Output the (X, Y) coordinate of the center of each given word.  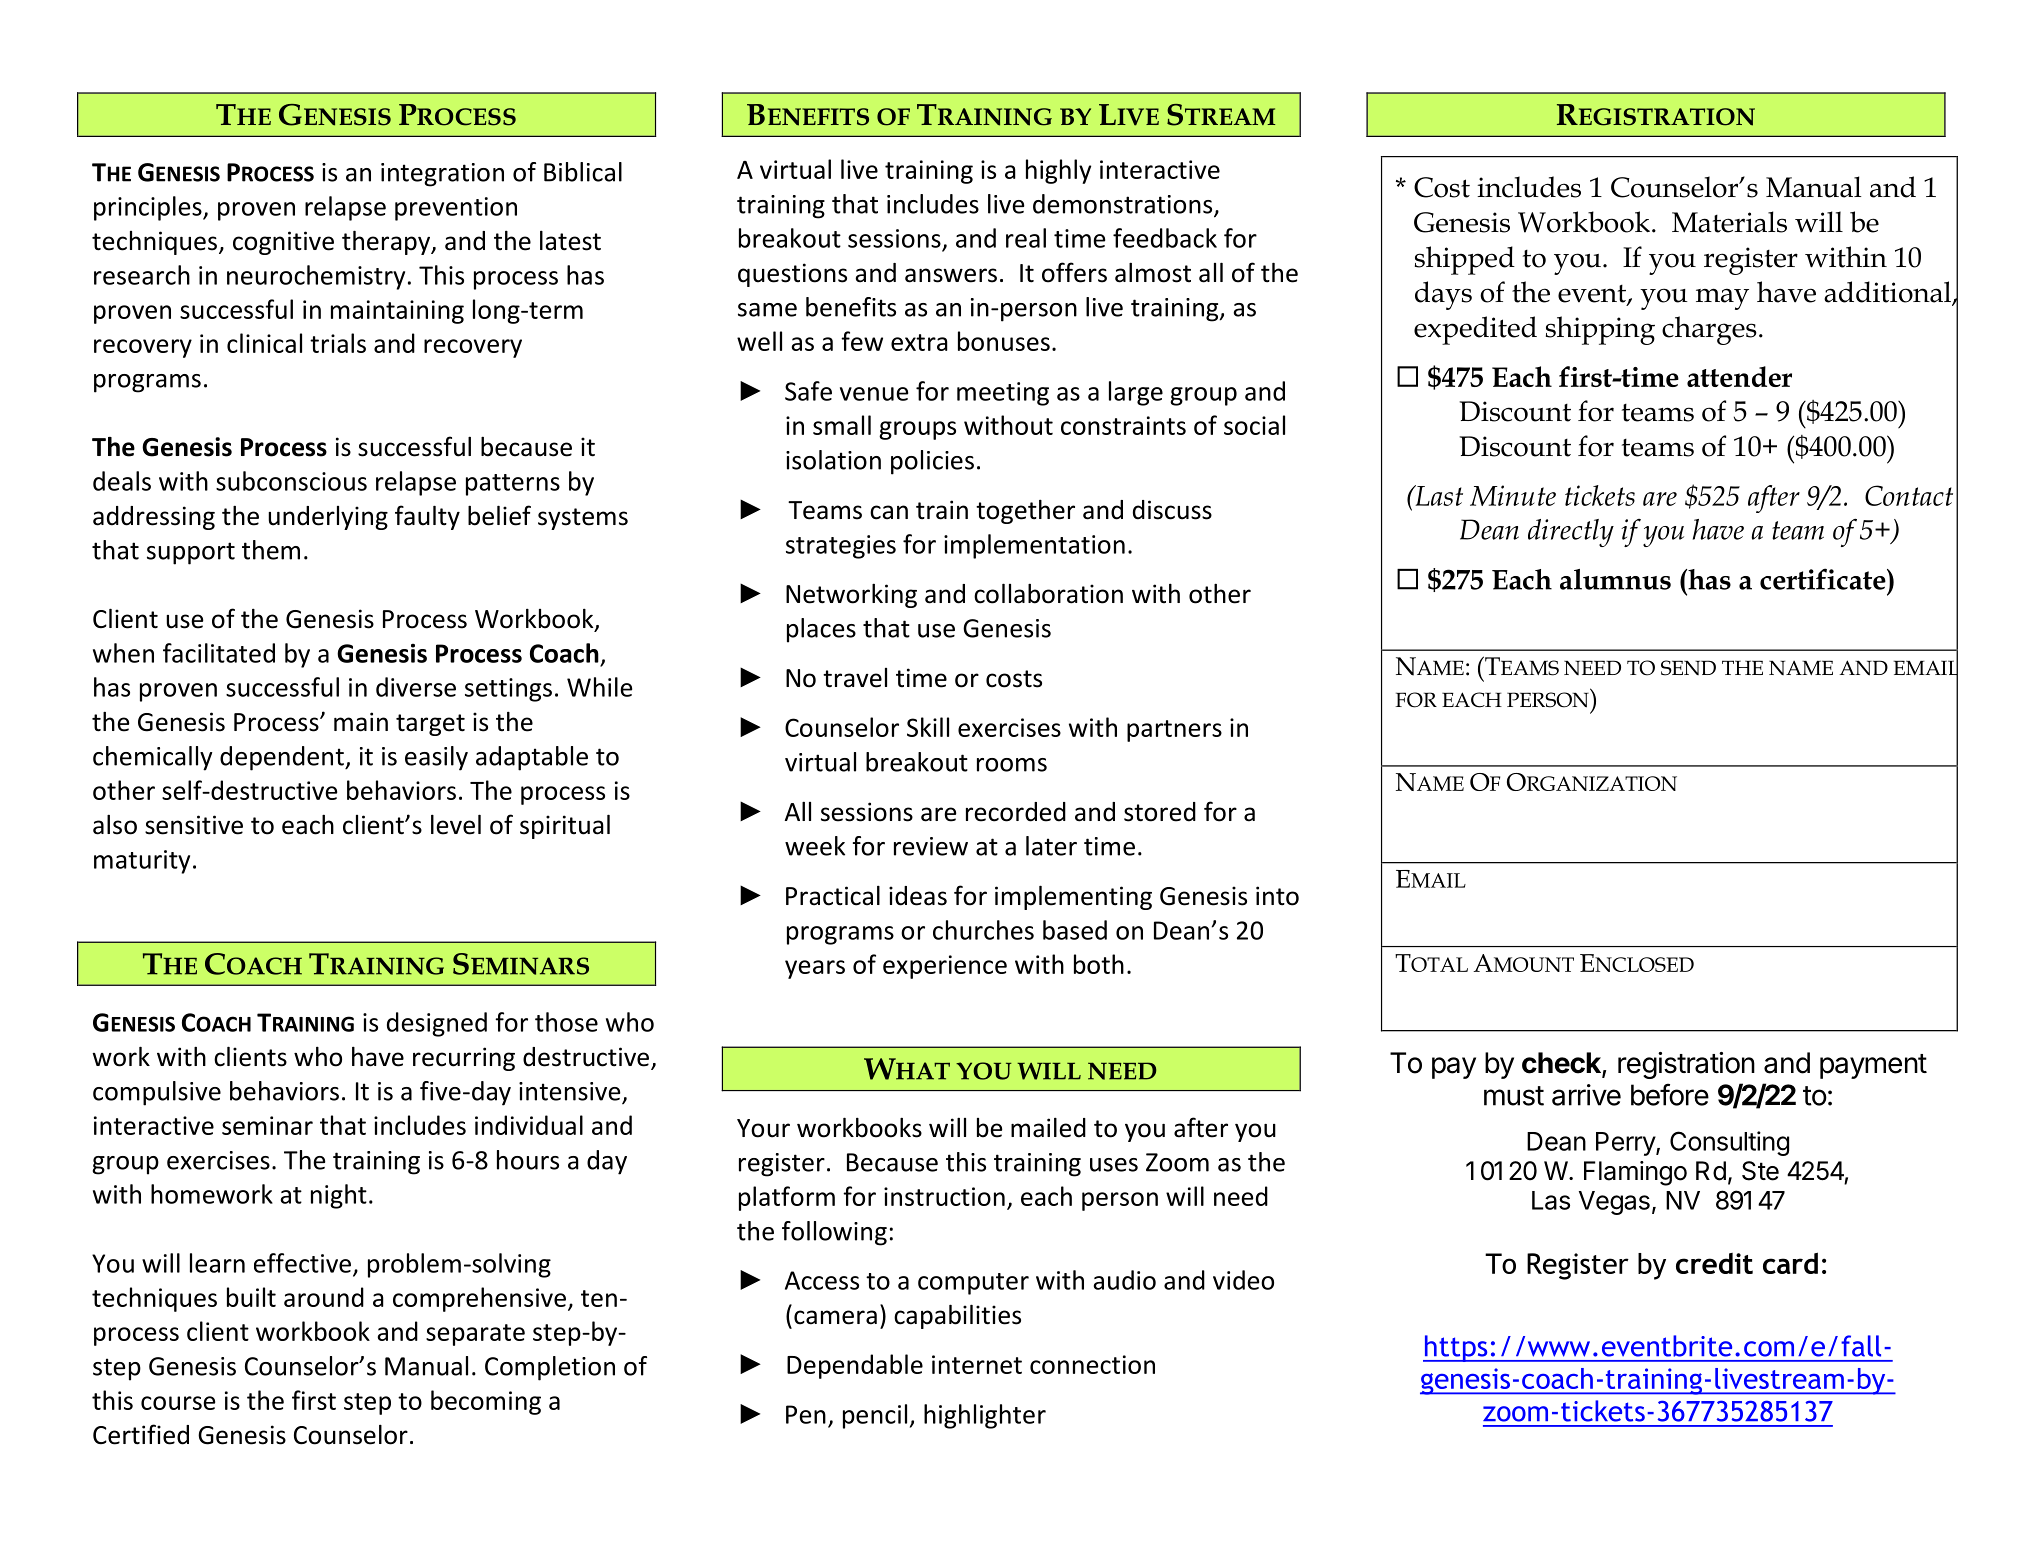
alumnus (1615, 579)
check (1562, 1064)
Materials (1729, 222)
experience (945, 967)
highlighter (985, 1416)
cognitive (283, 243)
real (1026, 238)
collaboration (1048, 593)
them (271, 550)
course (178, 1403)
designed (437, 1024)
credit (1714, 1263)
